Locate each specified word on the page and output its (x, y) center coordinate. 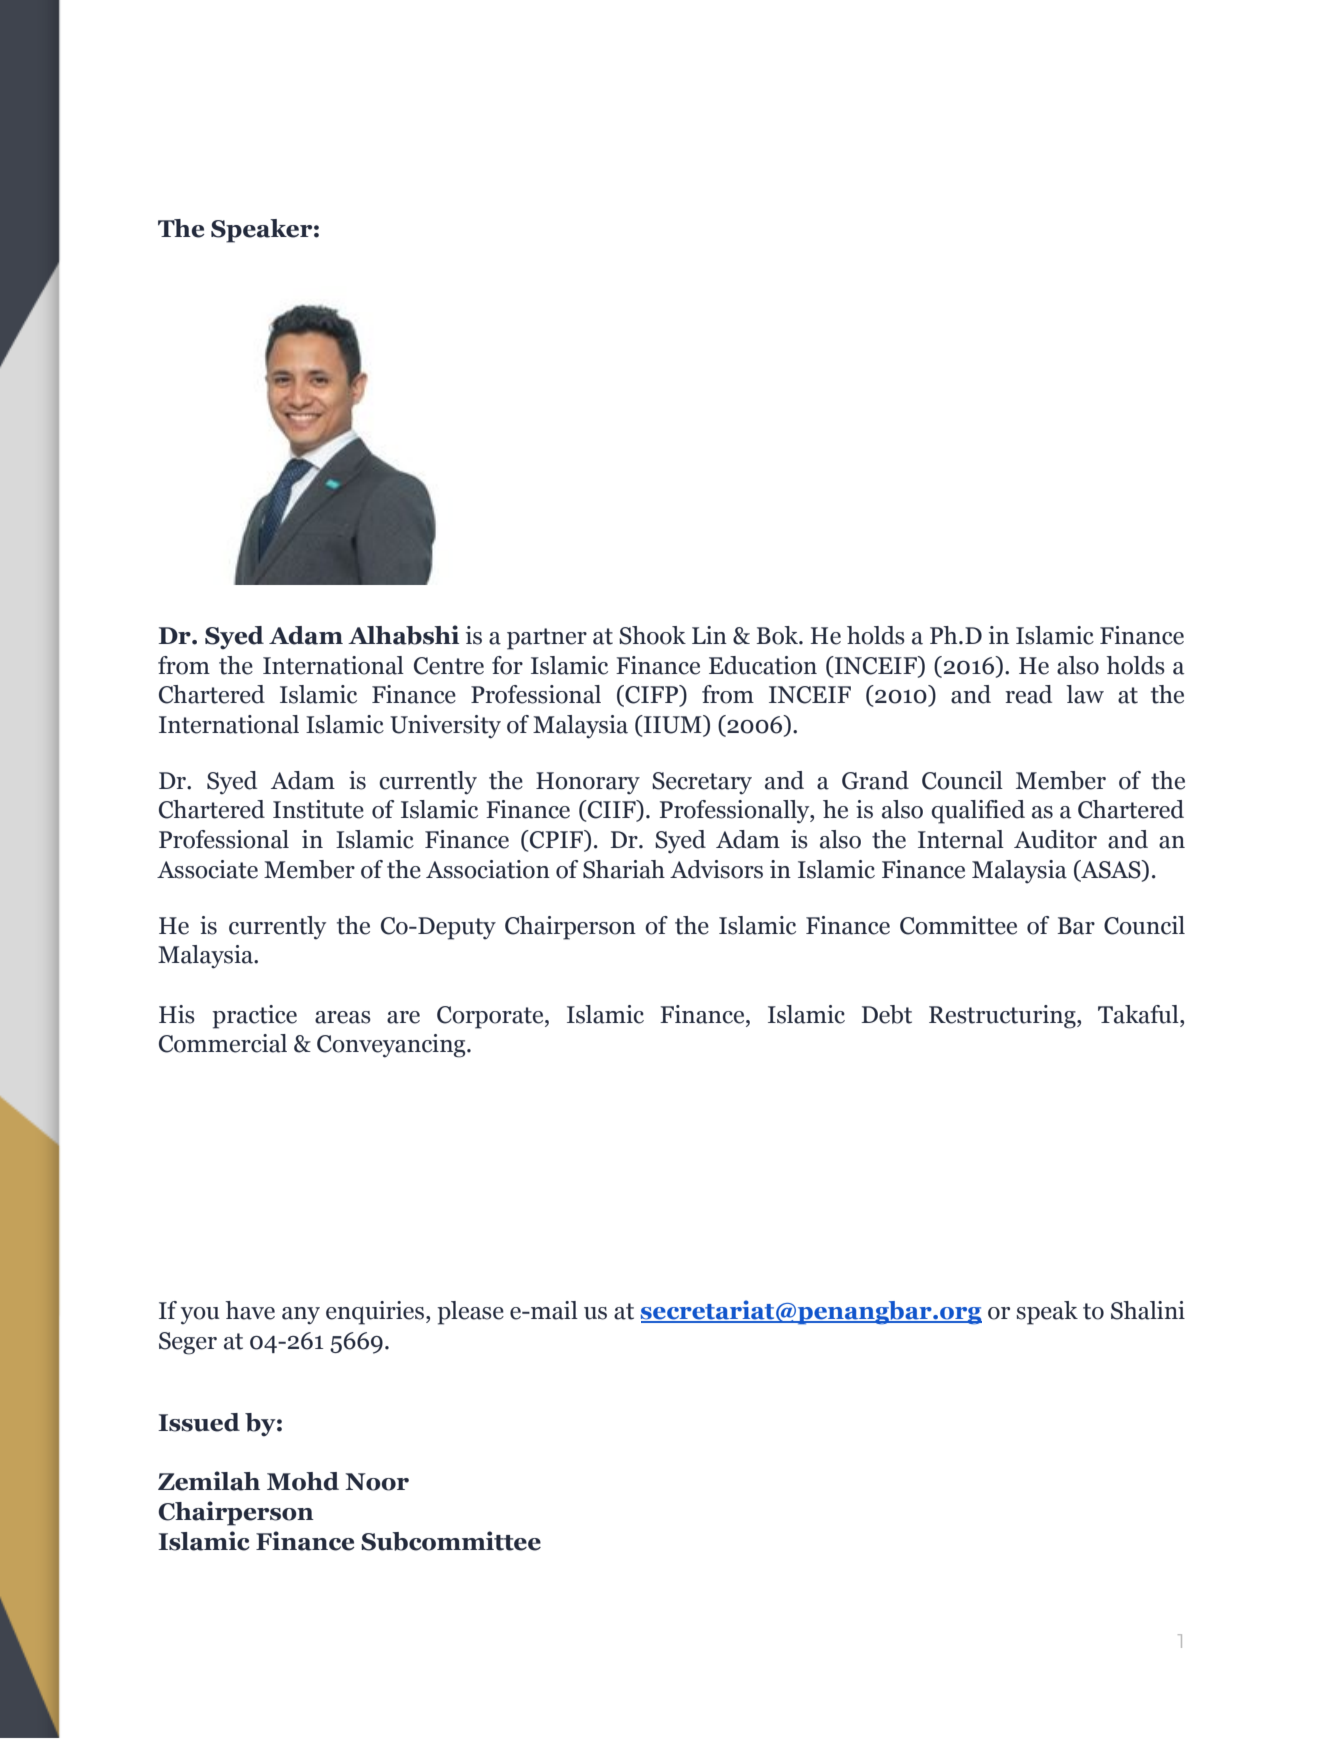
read (1028, 694)
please (470, 1313)
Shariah (624, 869)
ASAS (1111, 870)
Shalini (1148, 1310)
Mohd (303, 1481)
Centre (449, 666)
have (250, 1310)
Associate (207, 869)
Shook (652, 635)
